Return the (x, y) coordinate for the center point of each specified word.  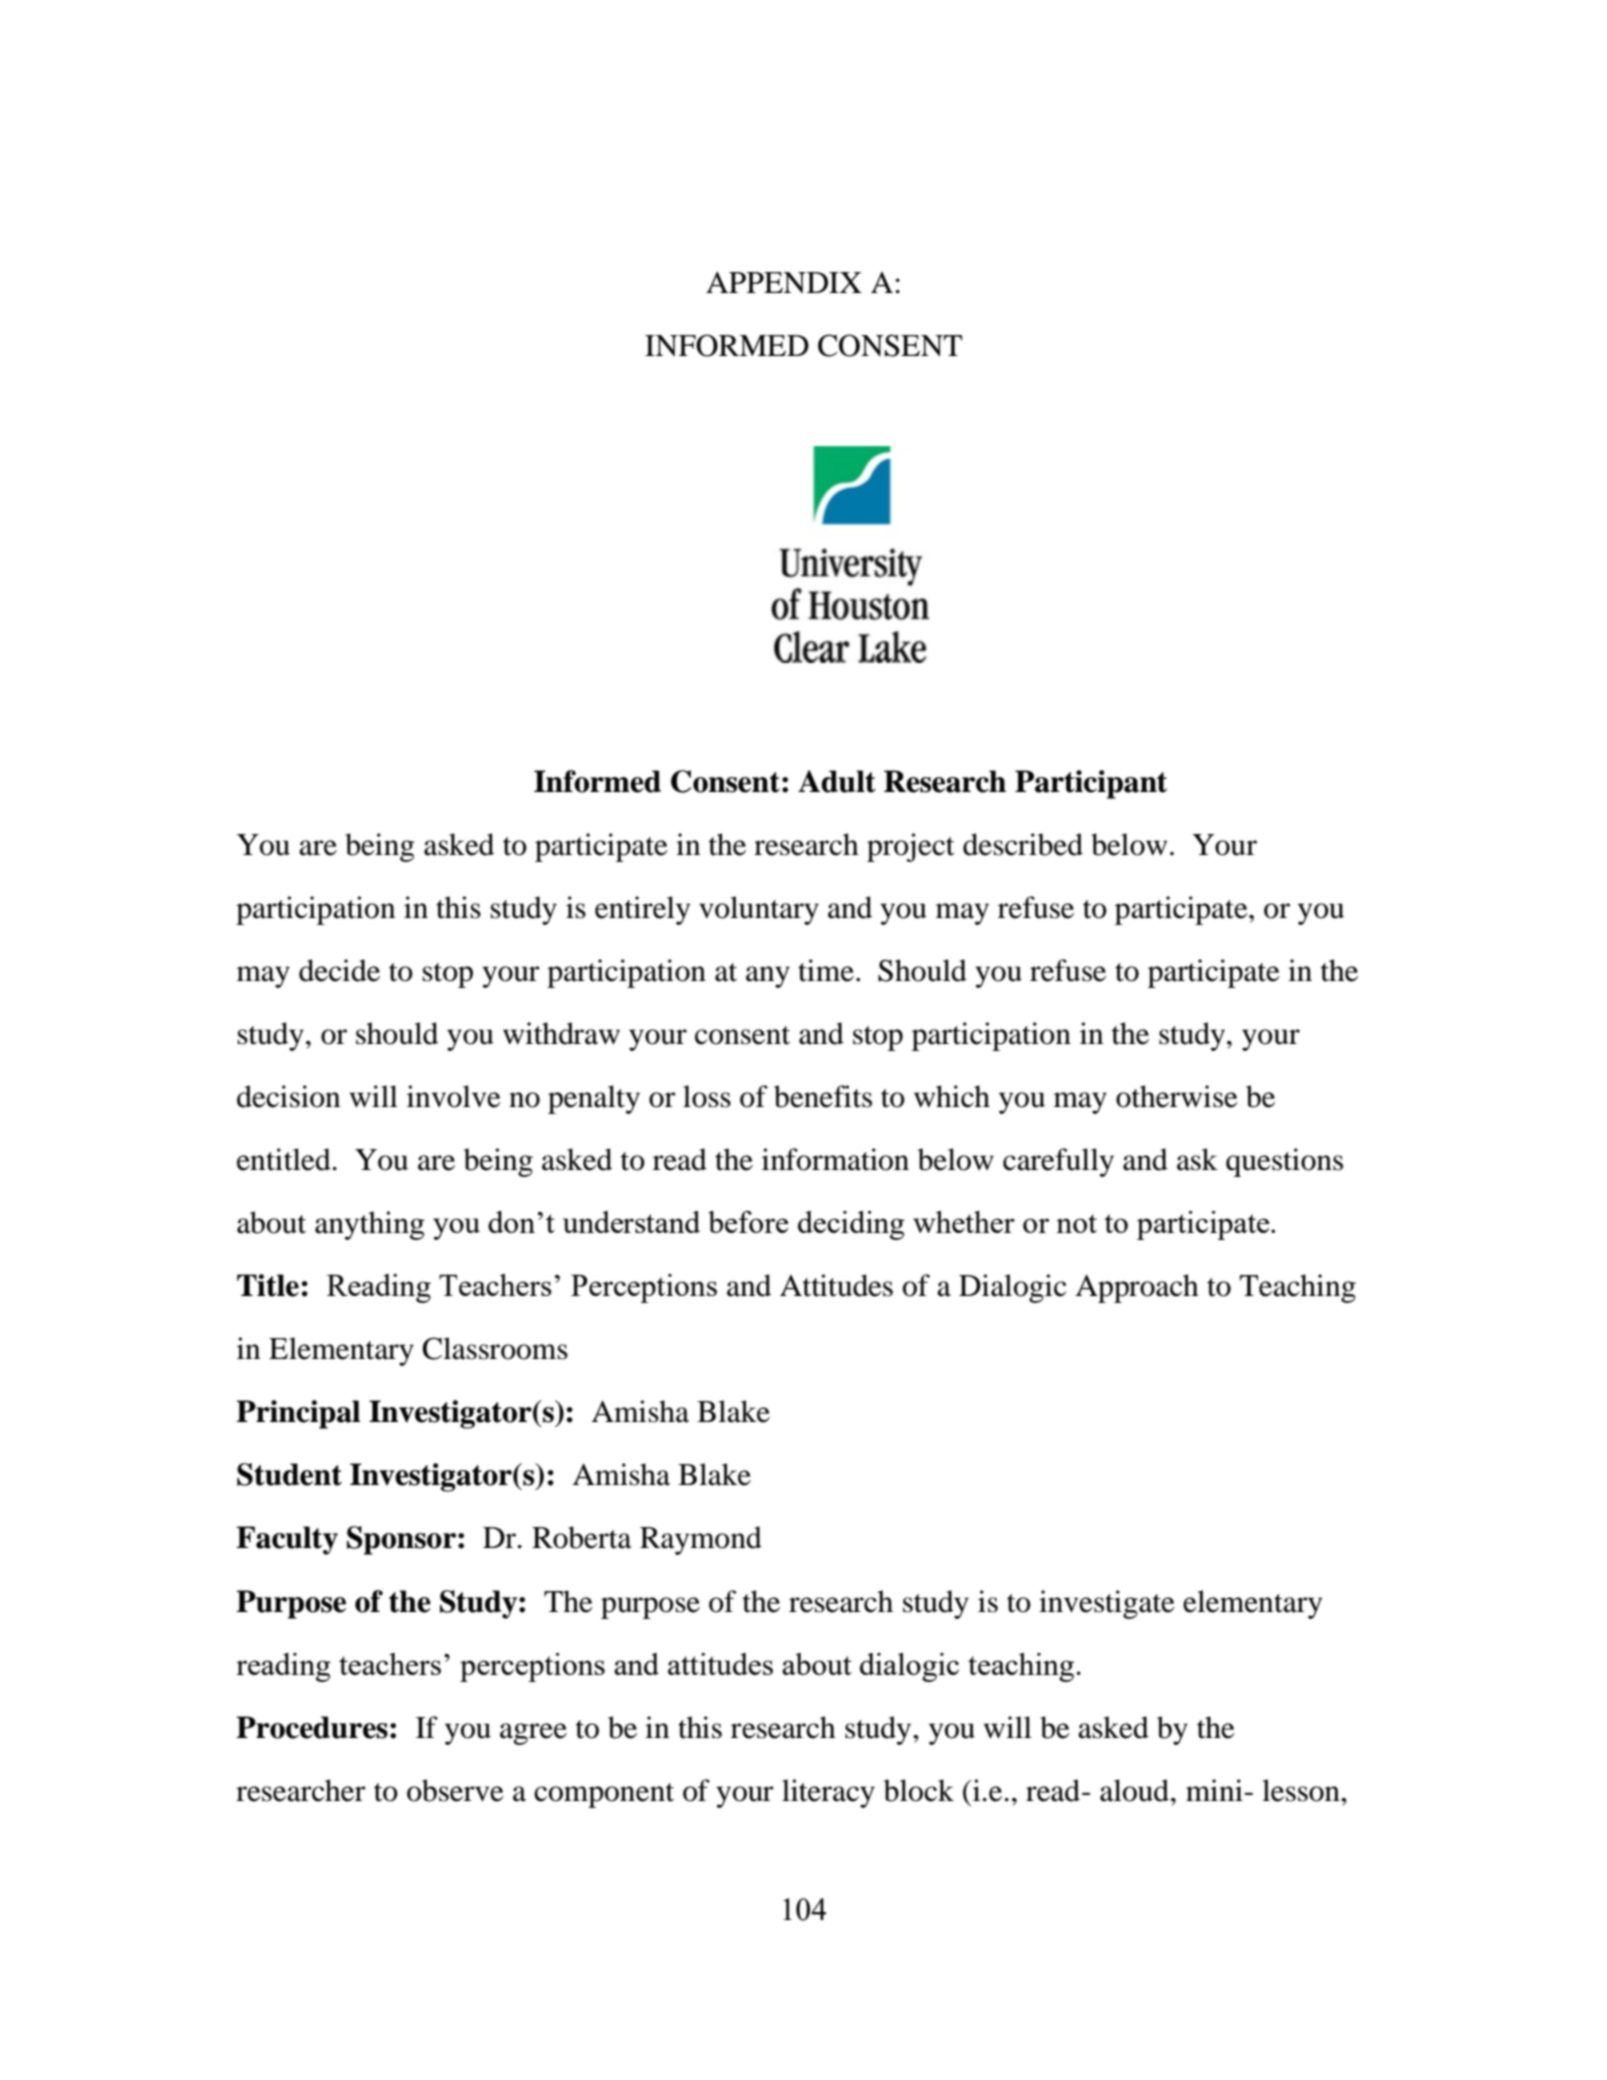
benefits (823, 1096)
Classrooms (495, 1348)
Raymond (701, 1540)
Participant (1091, 784)
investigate (1107, 1604)
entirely (642, 910)
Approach (1137, 1288)
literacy (828, 1793)
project (911, 847)
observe (455, 1790)
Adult (837, 781)
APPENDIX (784, 283)
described (1023, 844)
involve (454, 1096)
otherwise (1177, 1096)
